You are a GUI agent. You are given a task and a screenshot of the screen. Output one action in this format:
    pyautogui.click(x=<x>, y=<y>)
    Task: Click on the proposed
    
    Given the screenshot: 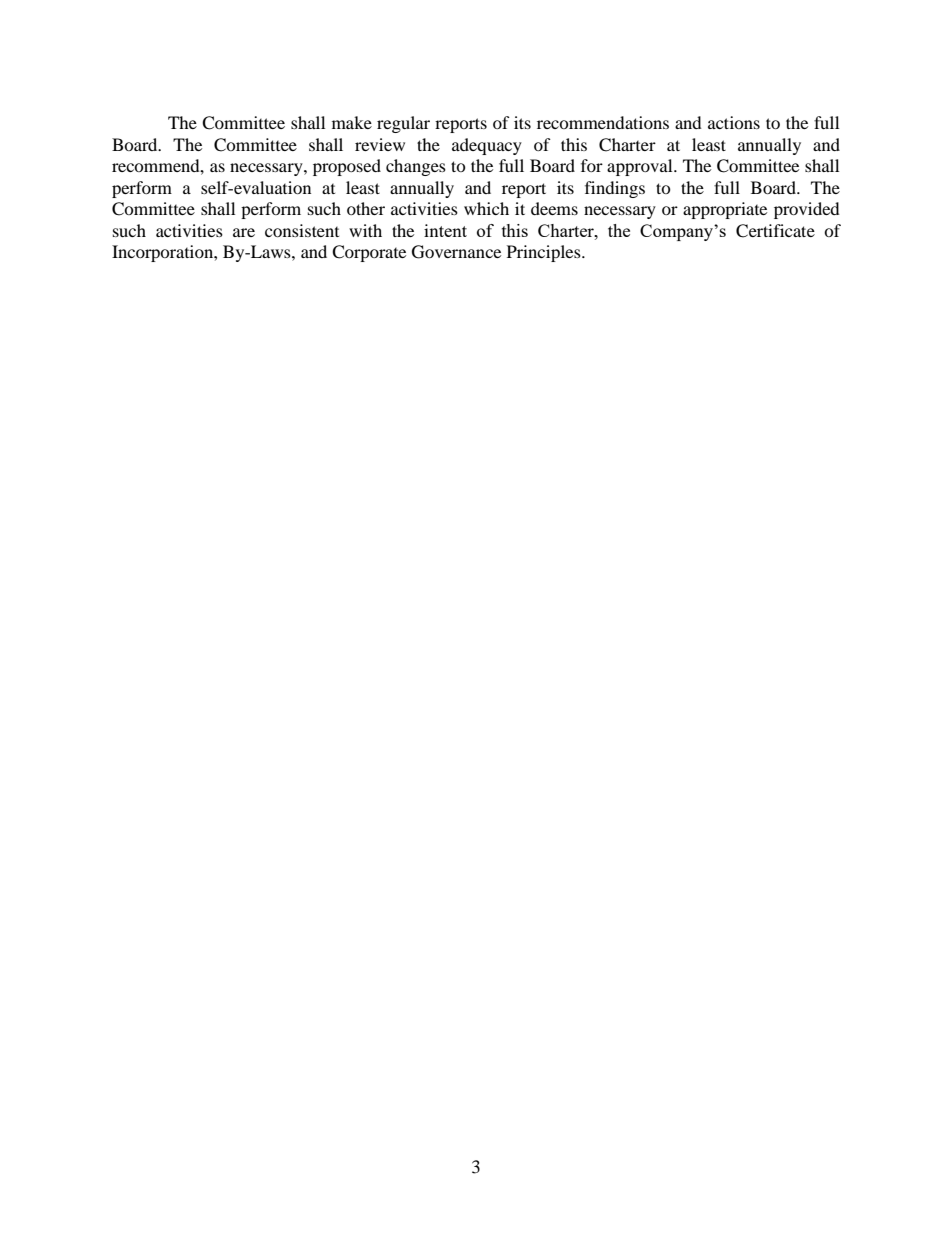 What is the action you would take?
    pyautogui.click(x=347, y=167)
